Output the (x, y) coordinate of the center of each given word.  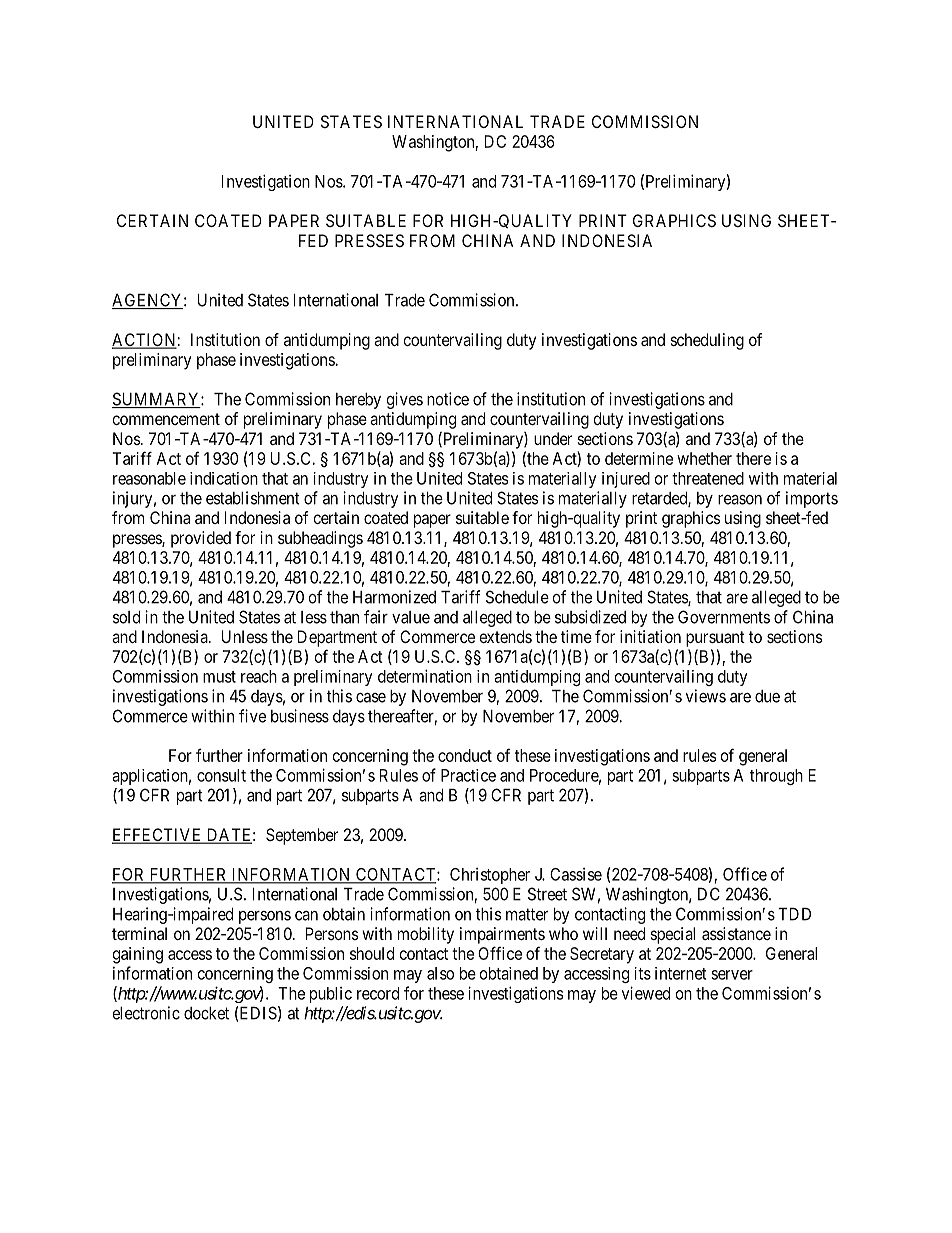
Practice (468, 775)
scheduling (707, 341)
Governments (724, 617)
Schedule (517, 597)
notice (448, 399)
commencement (166, 419)
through (776, 777)
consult (221, 775)
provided (201, 539)
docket (206, 1013)
